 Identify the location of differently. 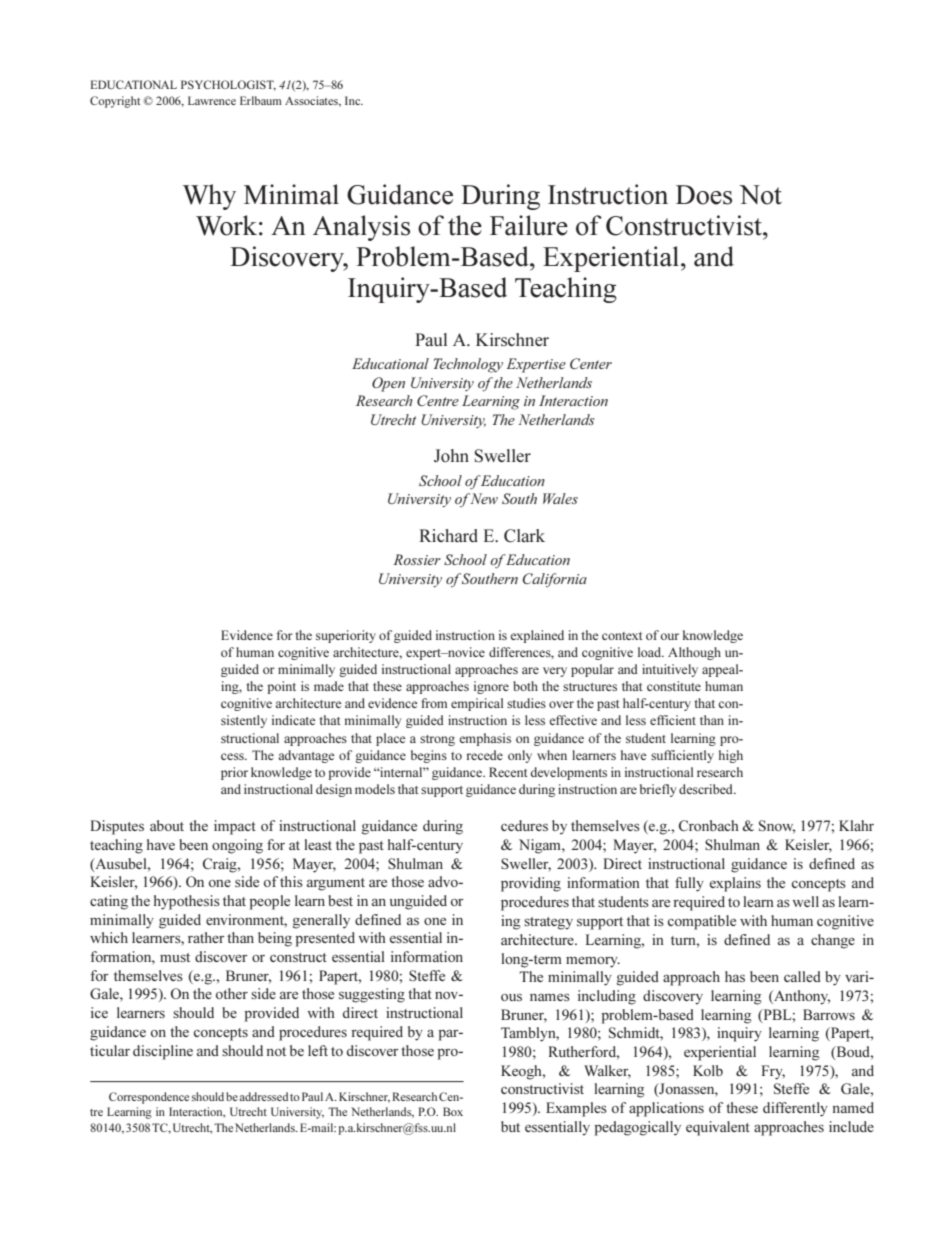
(795, 1109).
